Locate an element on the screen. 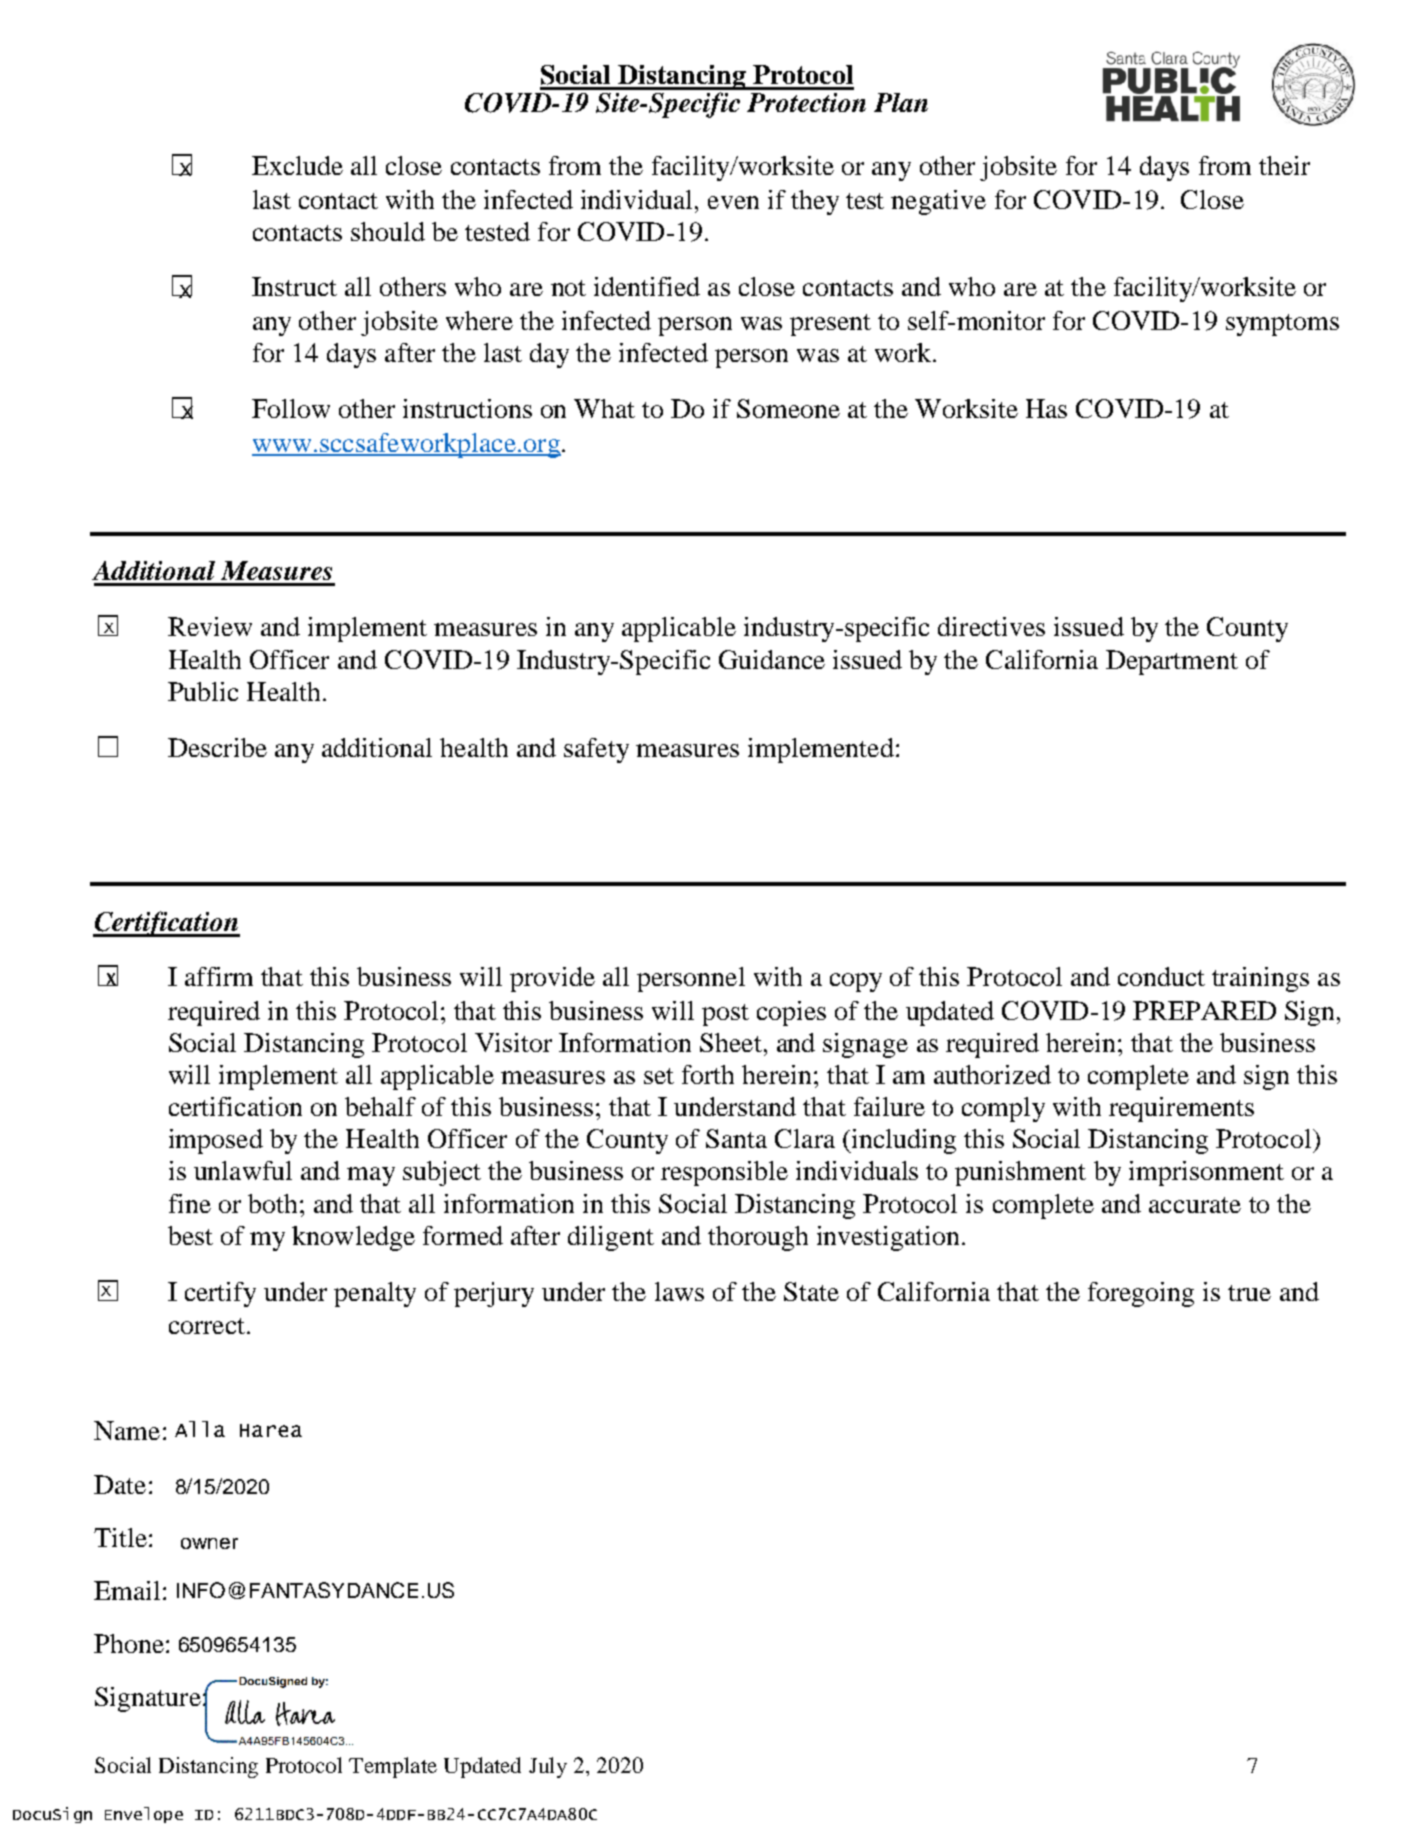  Review is located at coordinates (210, 626).
